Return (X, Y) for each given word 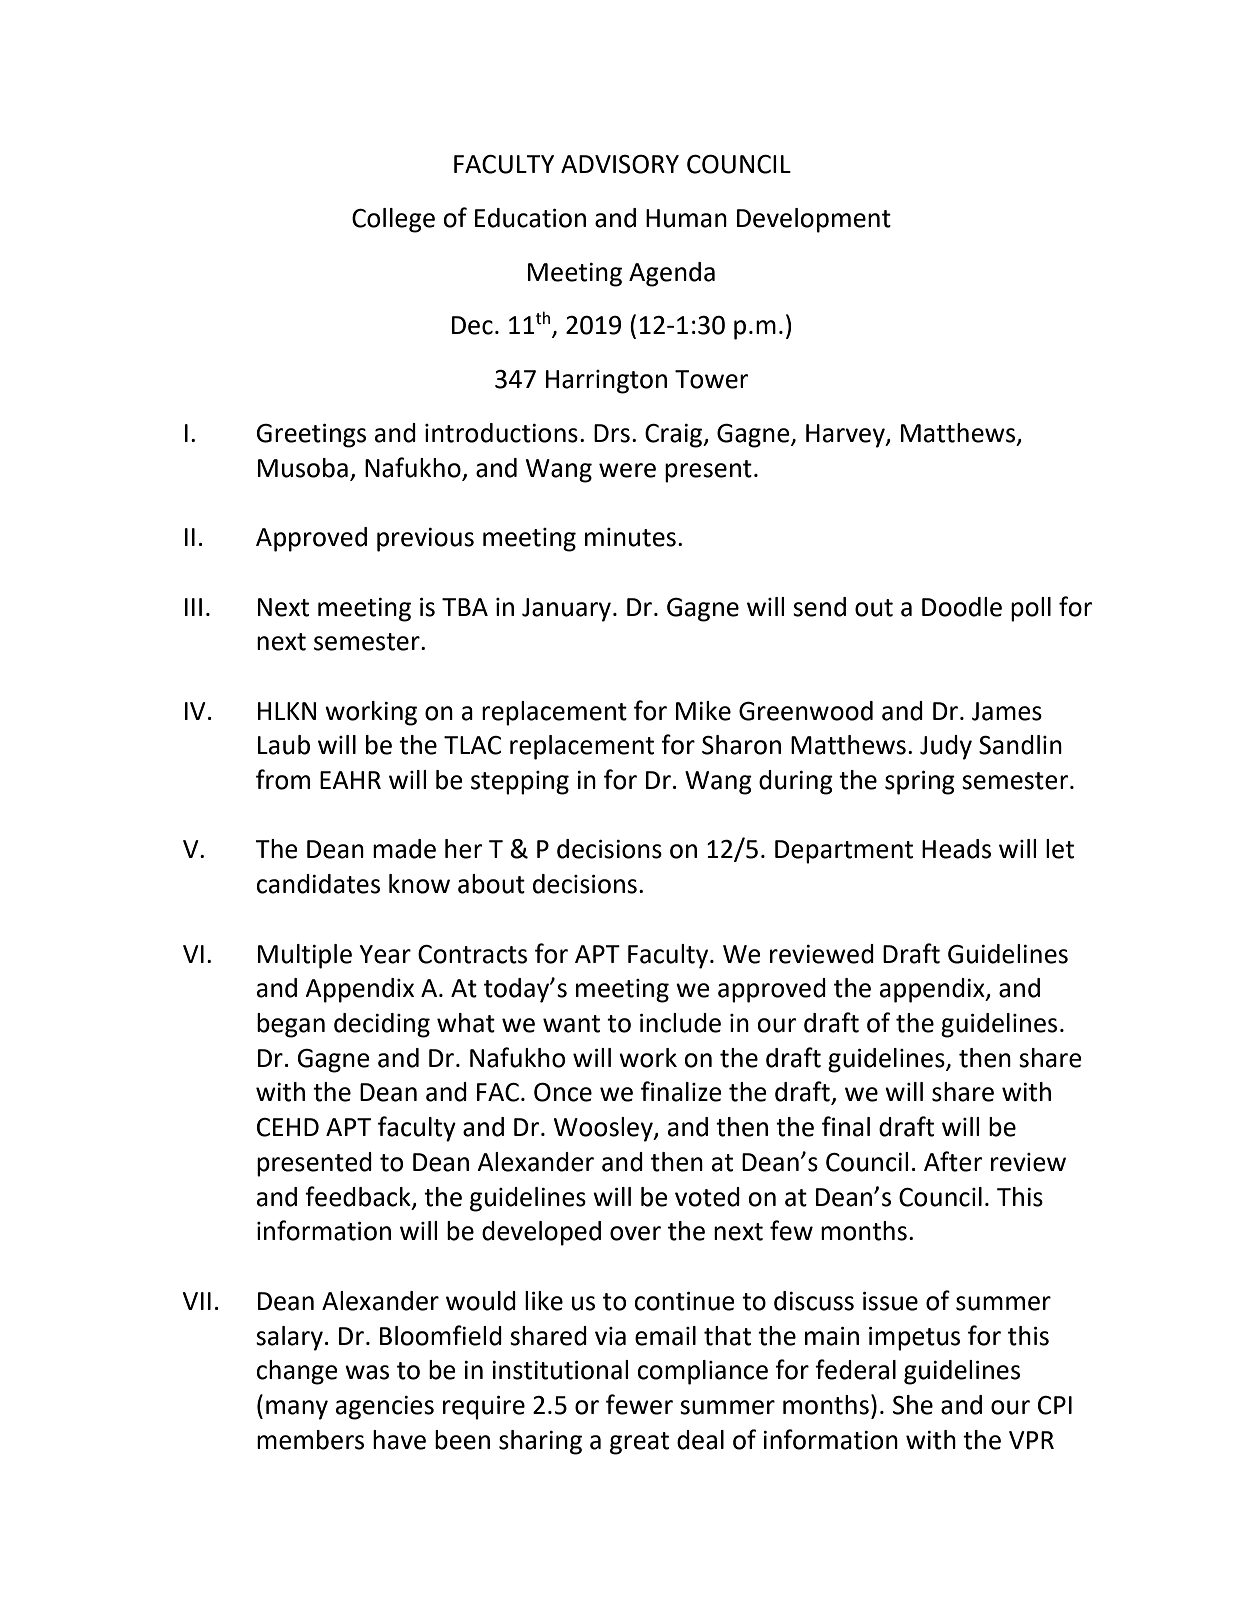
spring (920, 783)
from (283, 779)
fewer (639, 1404)
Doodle (962, 607)
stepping (520, 783)
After (953, 1161)
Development (814, 220)
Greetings (311, 436)
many (297, 1410)
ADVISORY (620, 164)
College (393, 220)
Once (563, 1092)
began (291, 1025)
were (627, 470)
